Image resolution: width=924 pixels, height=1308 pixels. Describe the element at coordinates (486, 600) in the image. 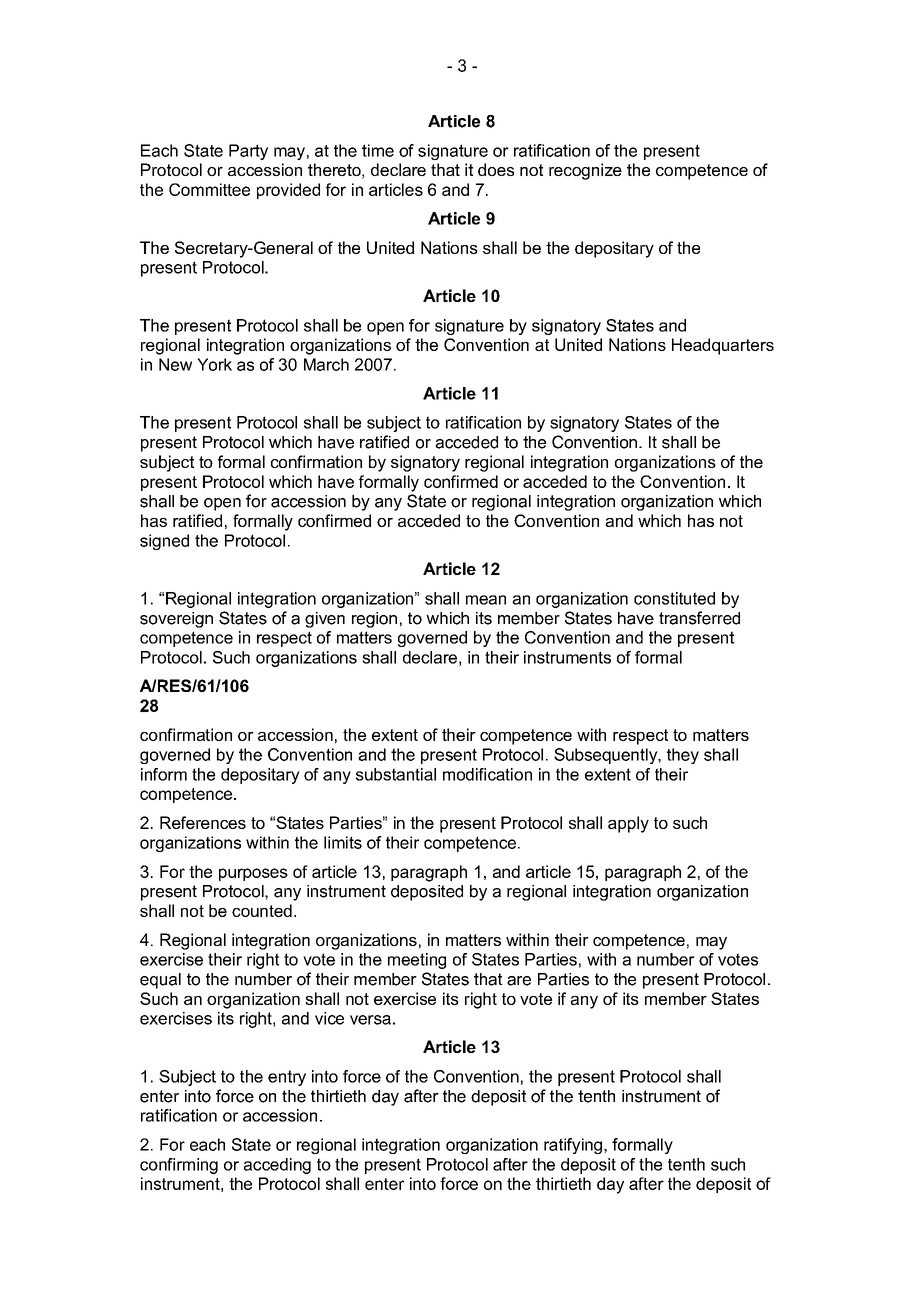

I see `mean` at that location.
